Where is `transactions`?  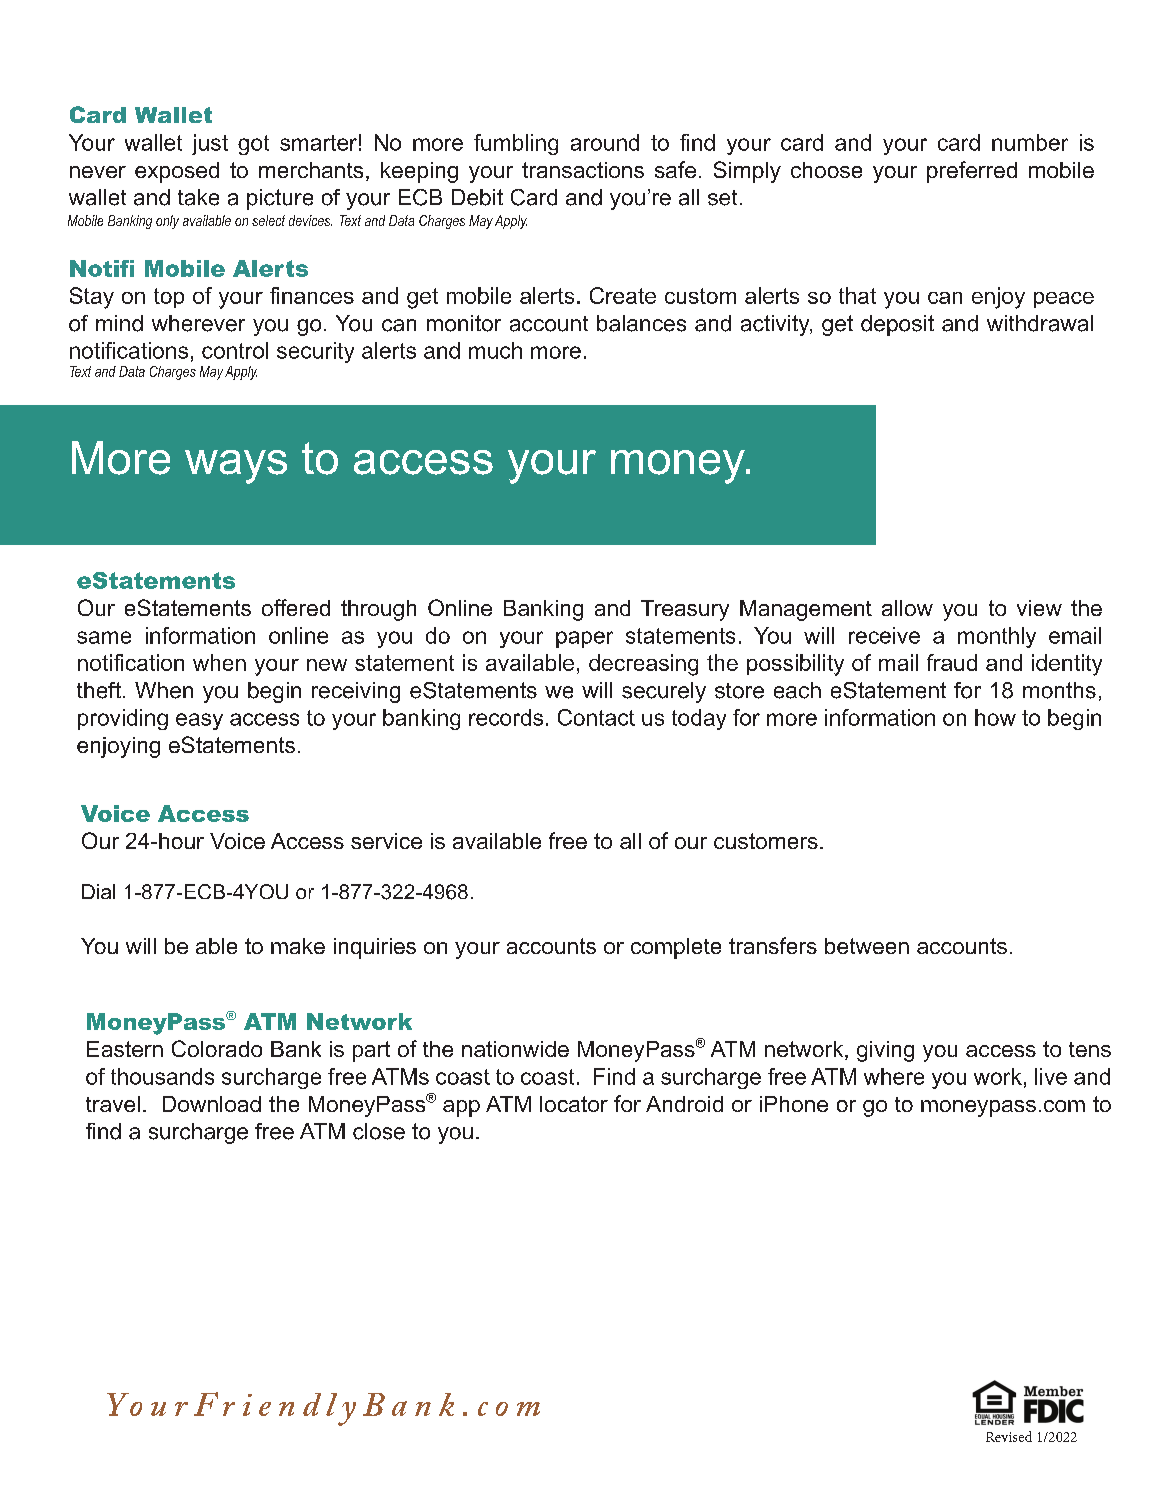
transactions is located at coordinates (583, 170).
